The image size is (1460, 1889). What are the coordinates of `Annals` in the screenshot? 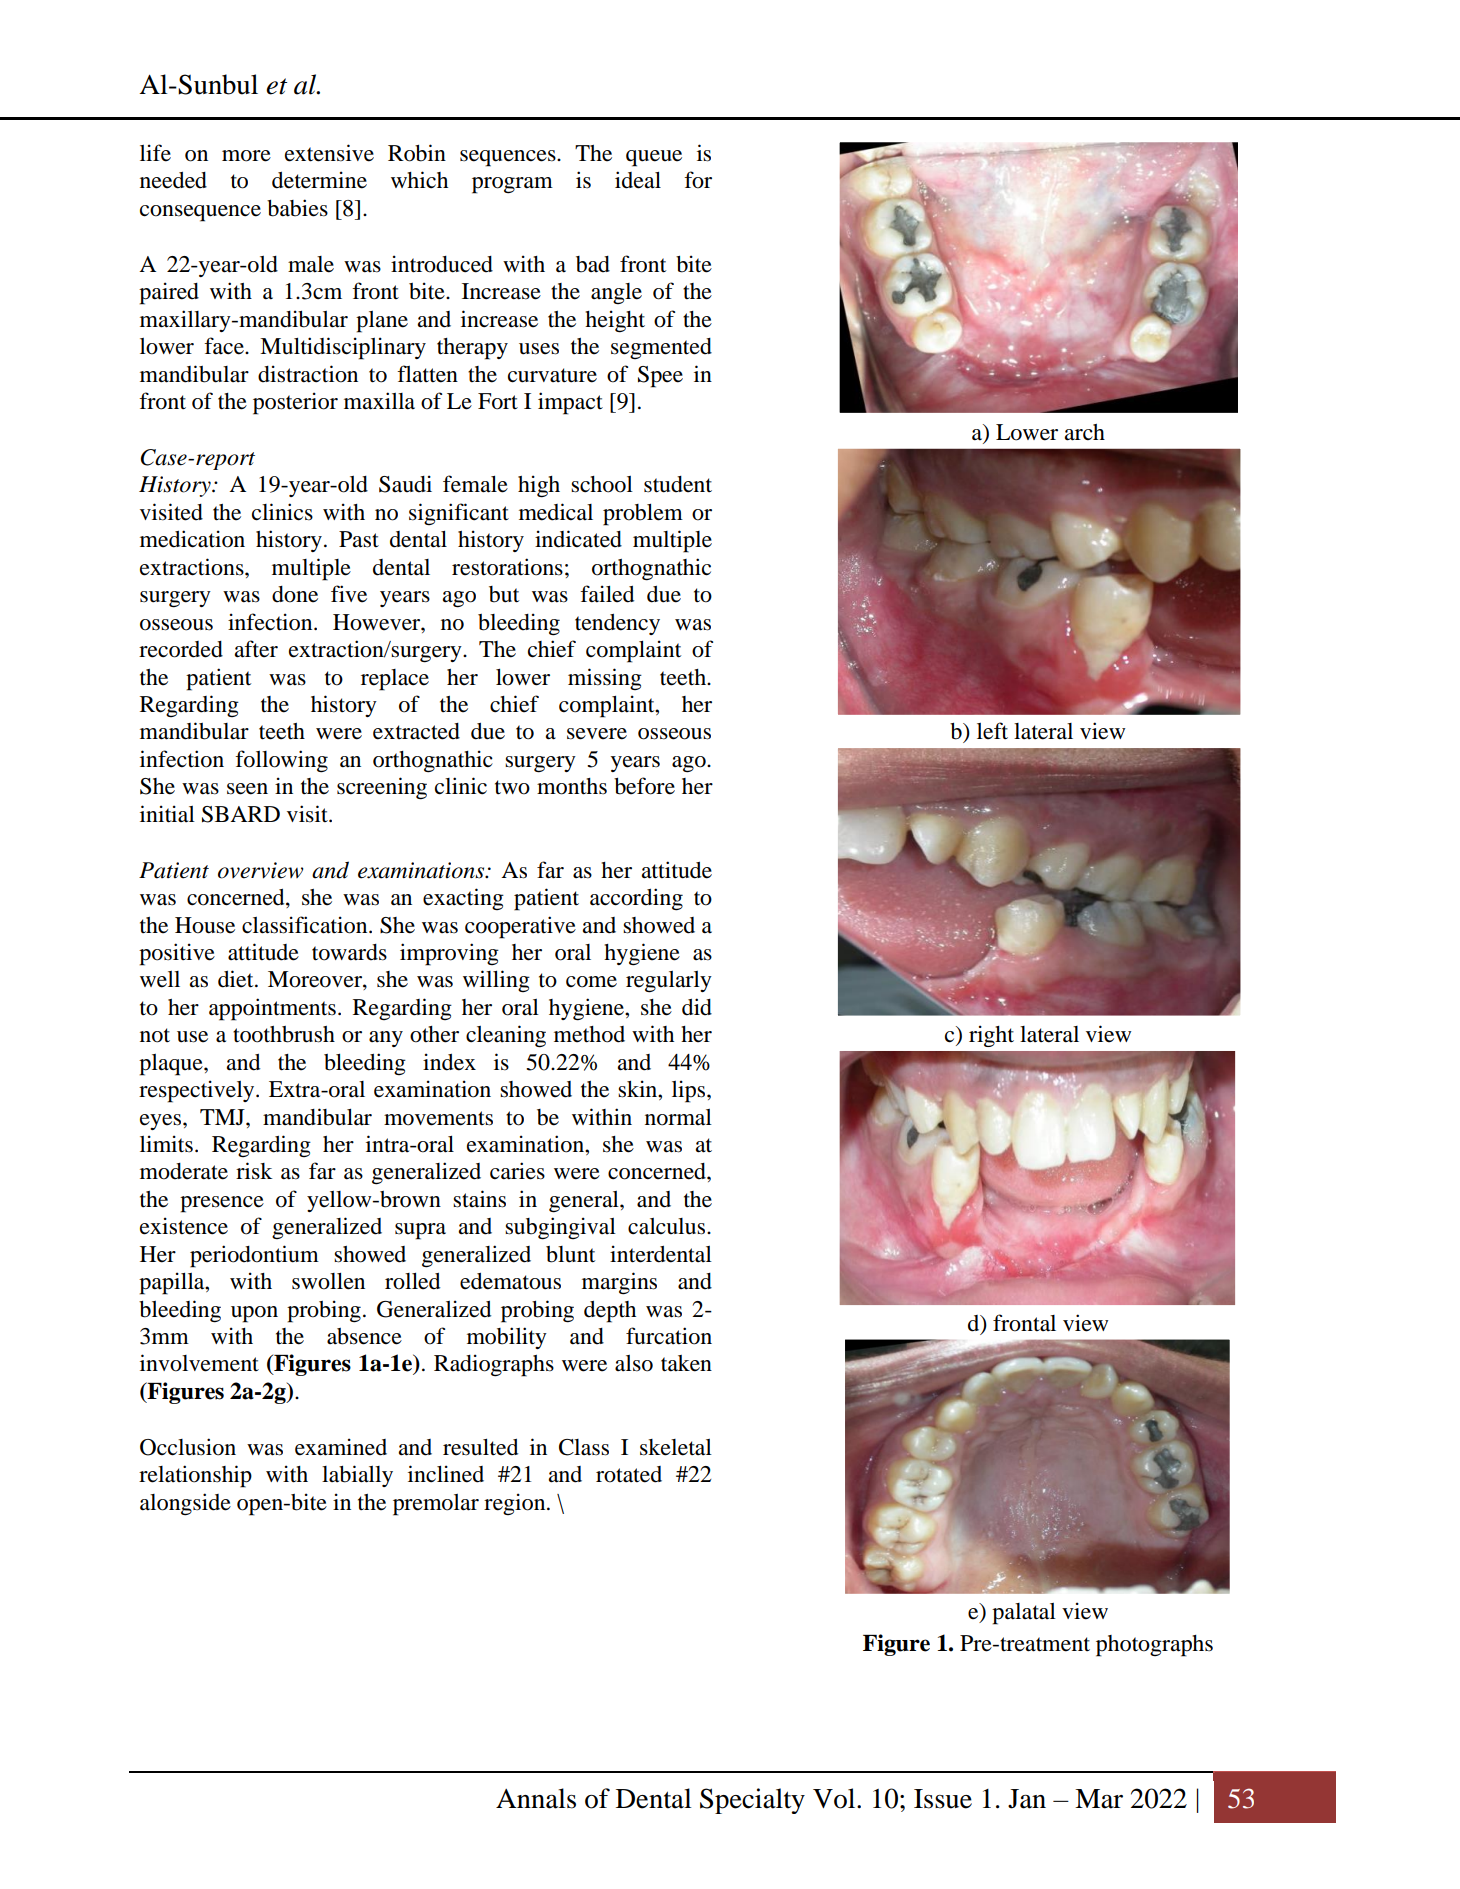 It's located at (536, 1798).
